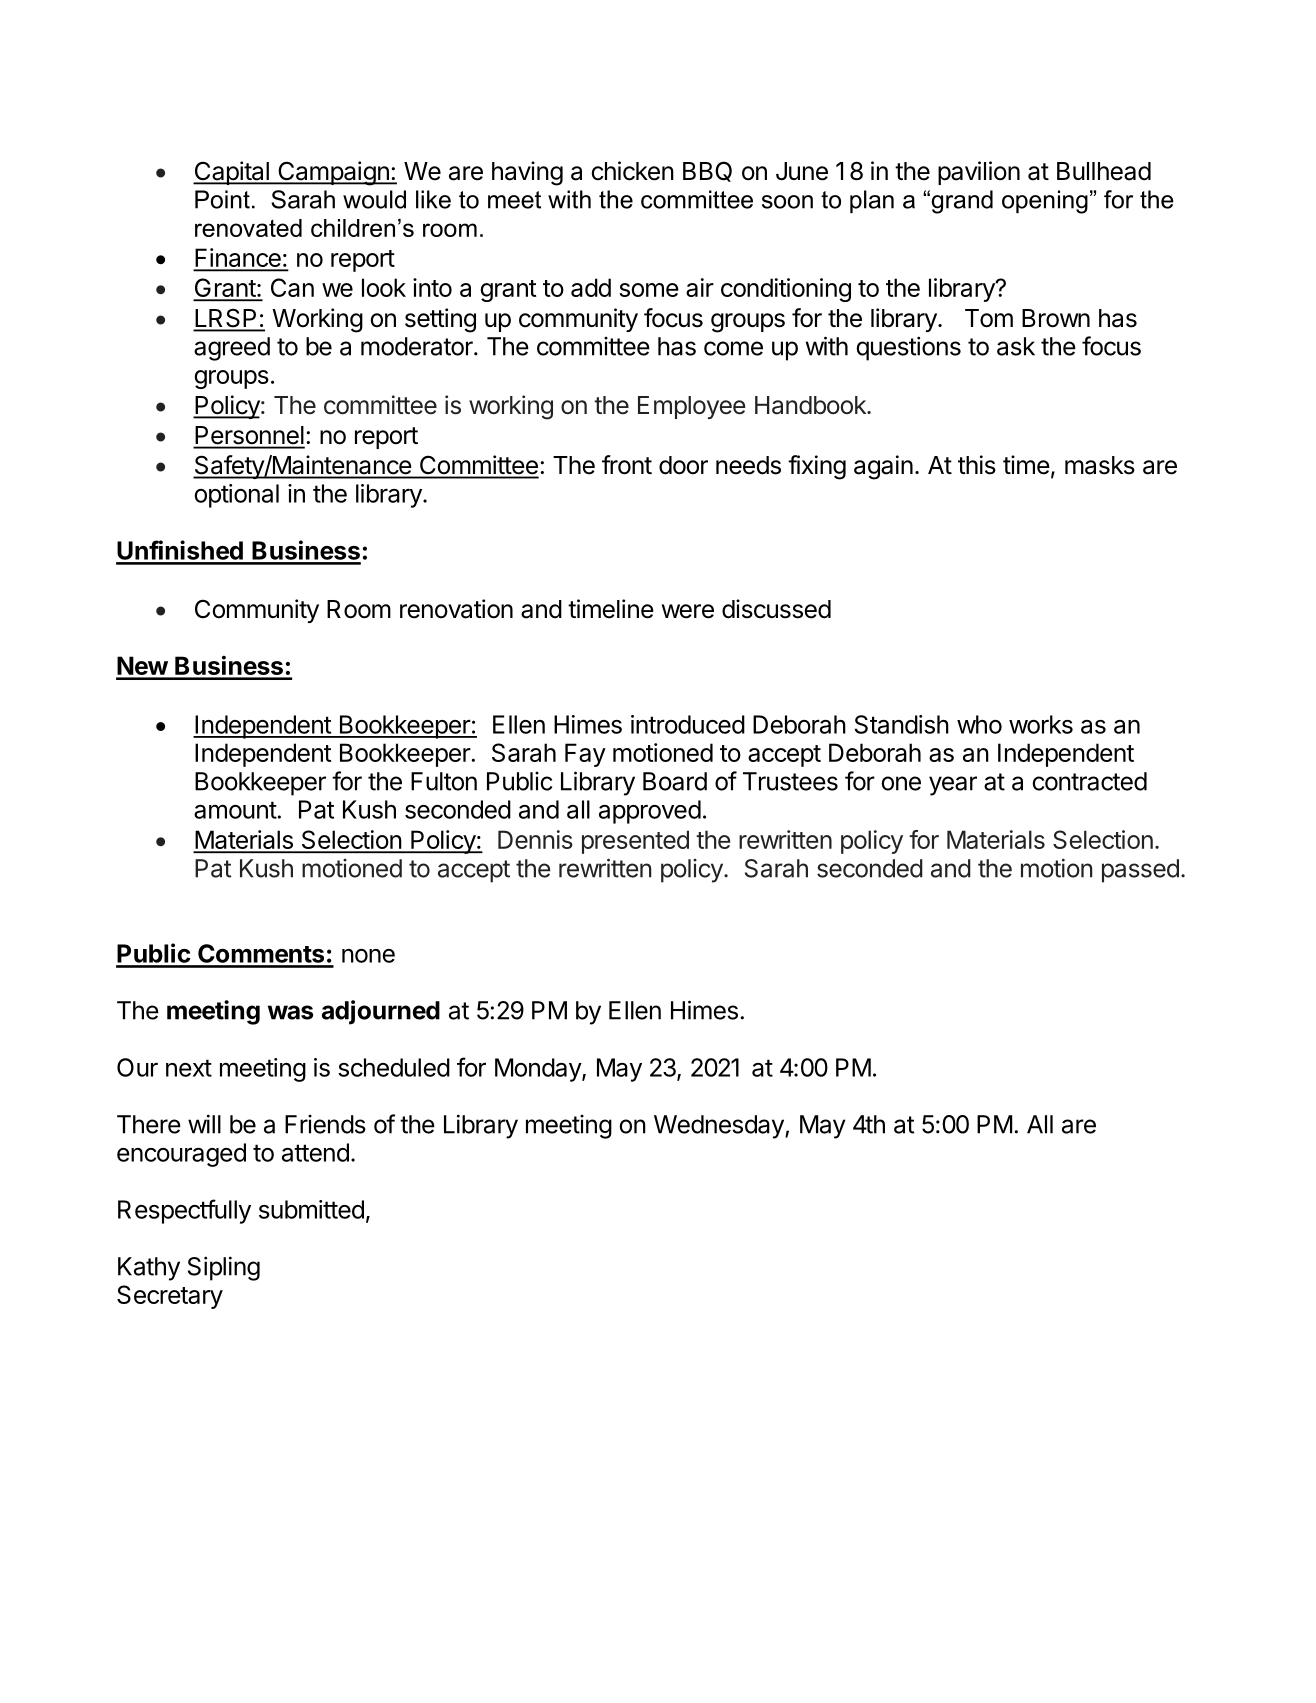 This document has height=1703, width=1316. I want to click on passed, so click(1140, 871).
